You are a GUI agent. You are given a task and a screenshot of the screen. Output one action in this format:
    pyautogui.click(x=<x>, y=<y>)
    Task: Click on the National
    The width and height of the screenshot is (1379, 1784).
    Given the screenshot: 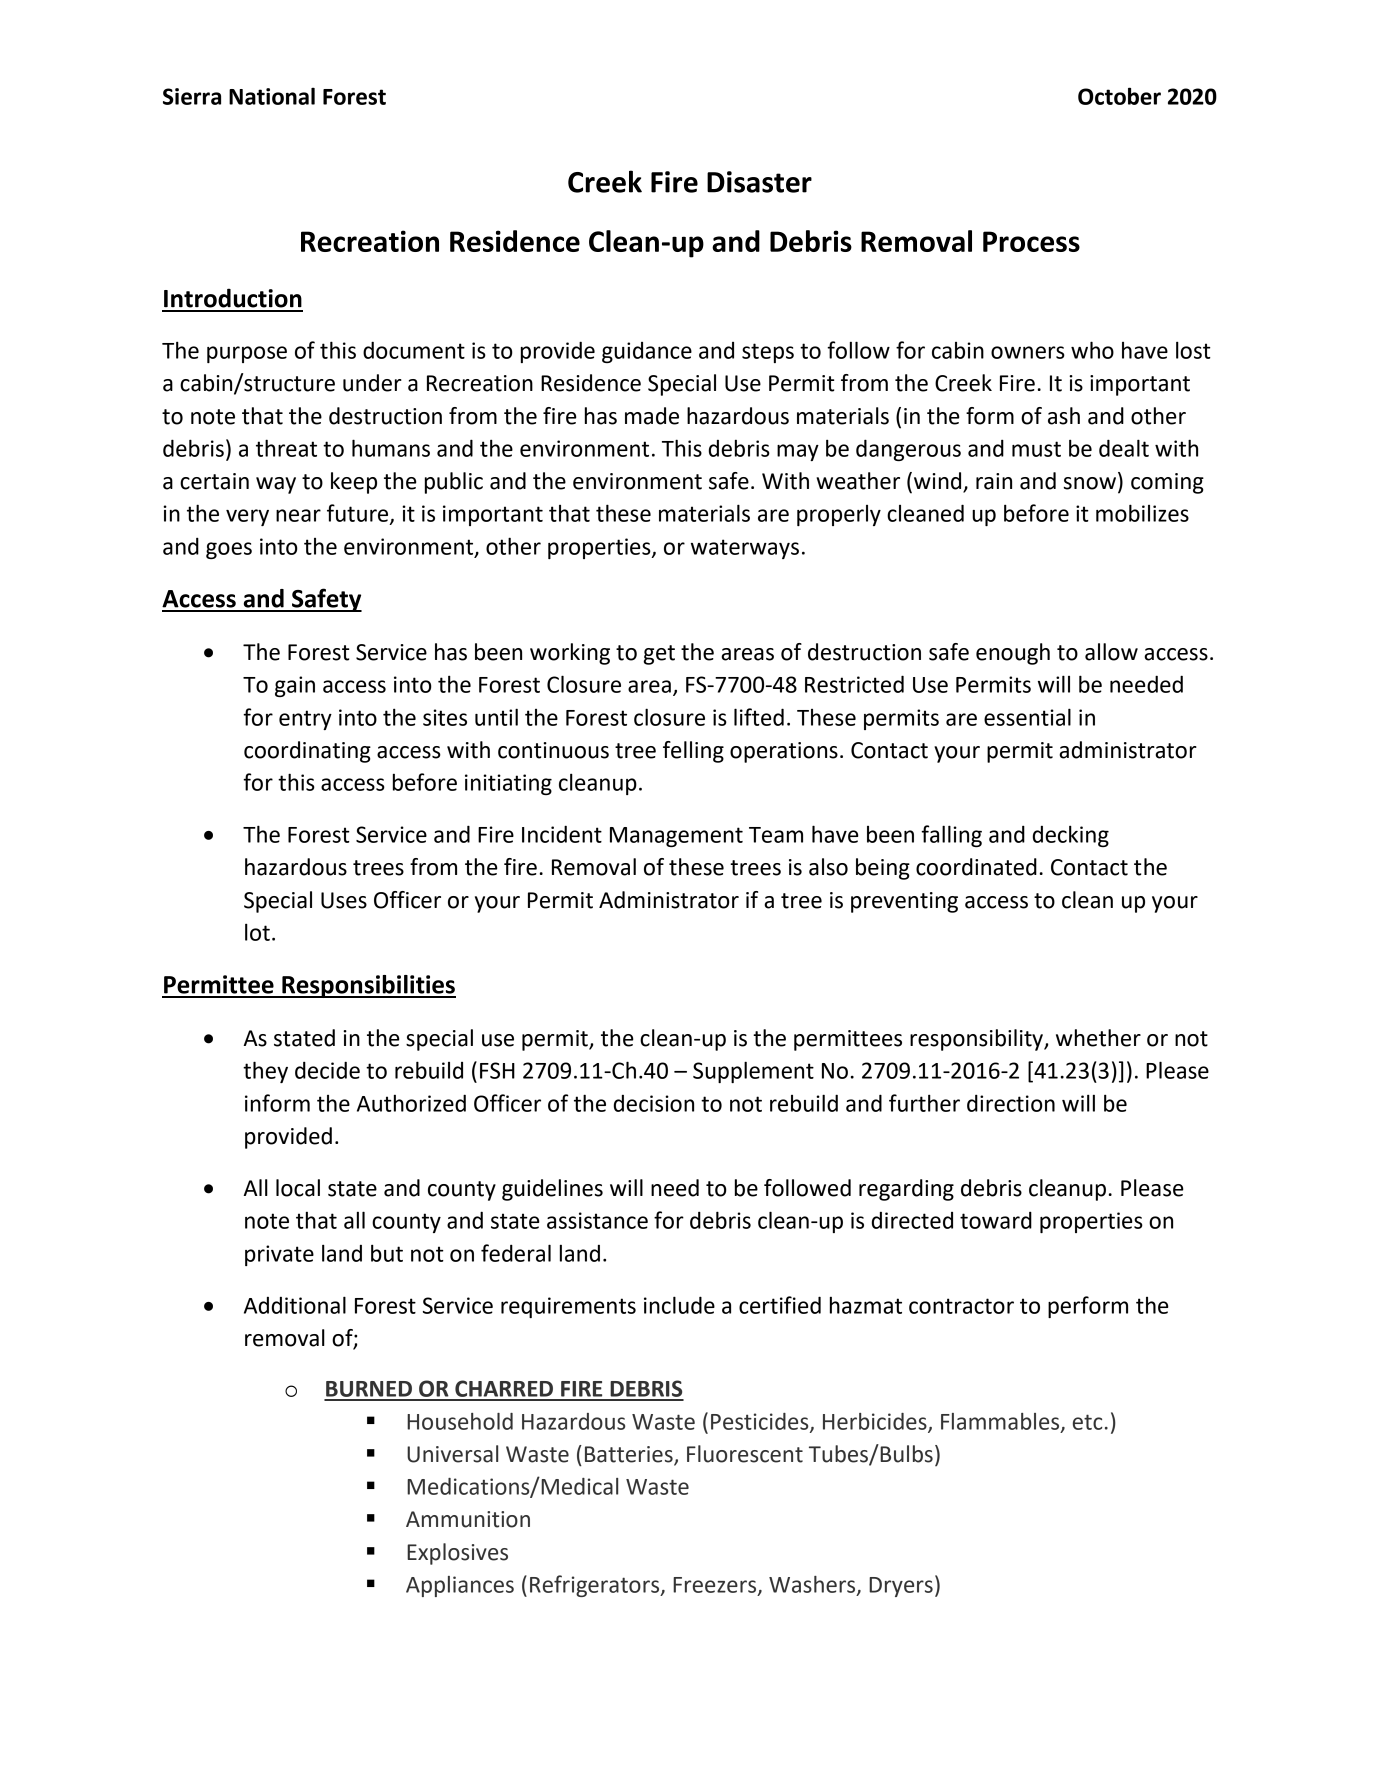 What is the action you would take?
    pyautogui.click(x=272, y=96)
